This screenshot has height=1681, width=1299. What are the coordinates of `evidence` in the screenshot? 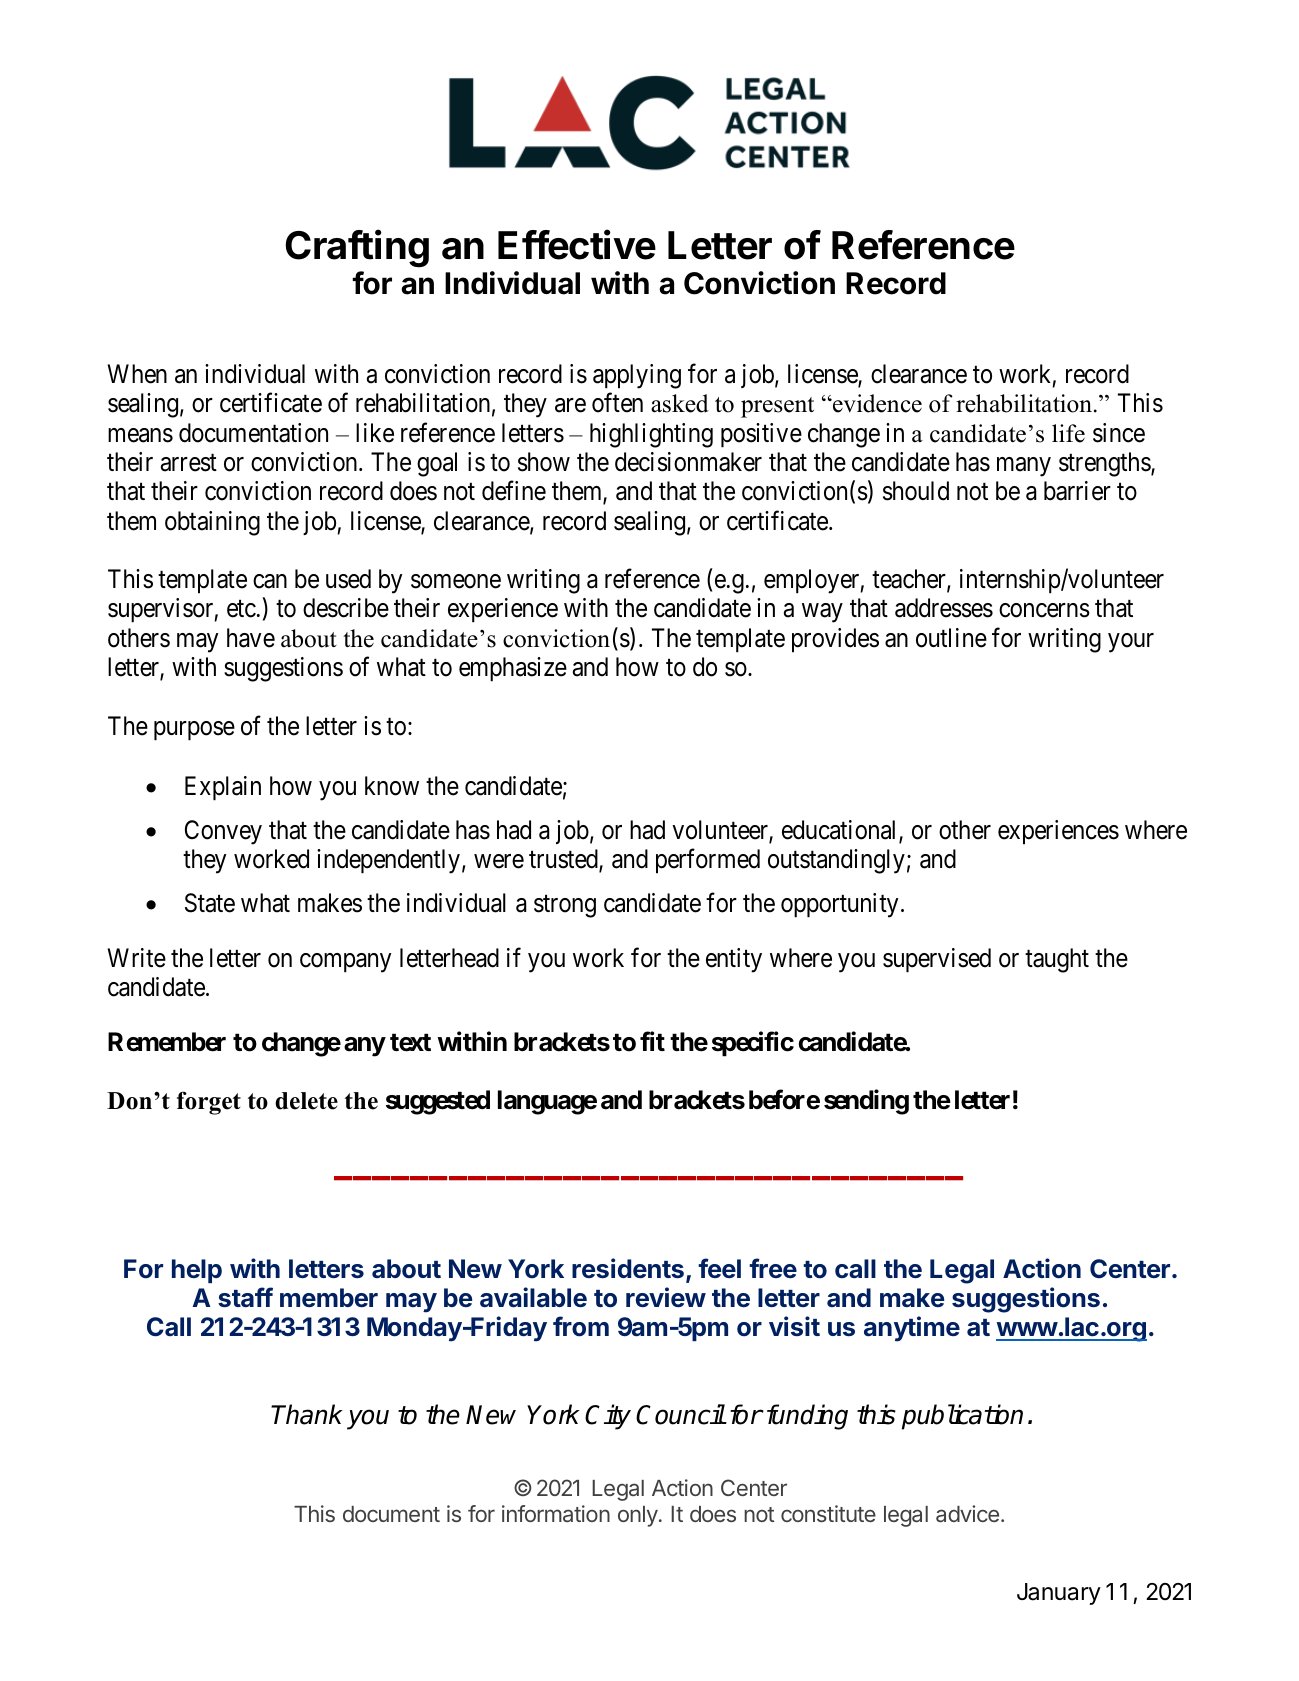 It's located at (876, 403).
